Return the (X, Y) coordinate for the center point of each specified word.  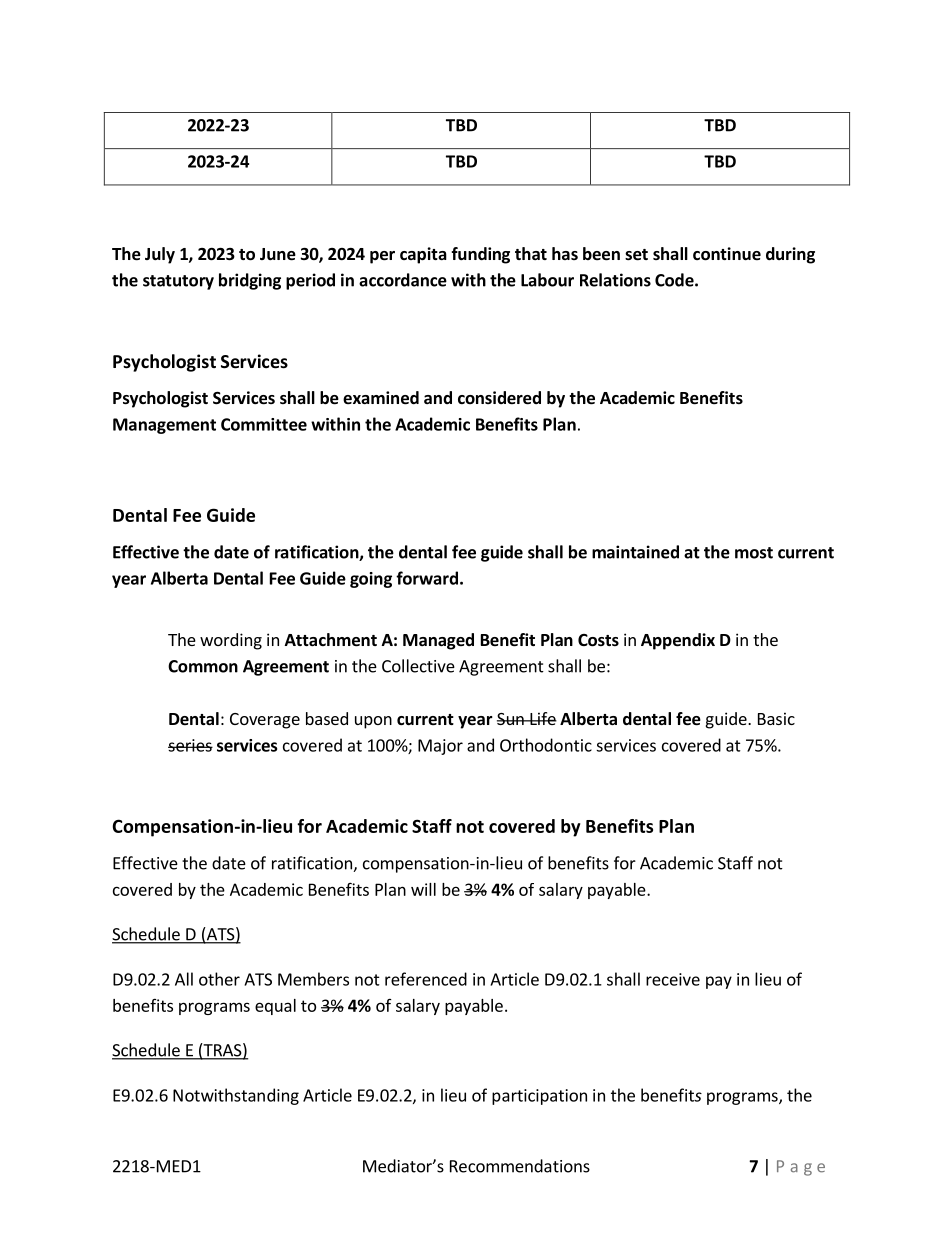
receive (673, 979)
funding (480, 255)
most (754, 553)
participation (539, 1097)
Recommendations (520, 1166)
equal (275, 1007)
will (423, 889)
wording (231, 641)
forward (427, 578)
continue (727, 254)
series (190, 745)
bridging (250, 281)
